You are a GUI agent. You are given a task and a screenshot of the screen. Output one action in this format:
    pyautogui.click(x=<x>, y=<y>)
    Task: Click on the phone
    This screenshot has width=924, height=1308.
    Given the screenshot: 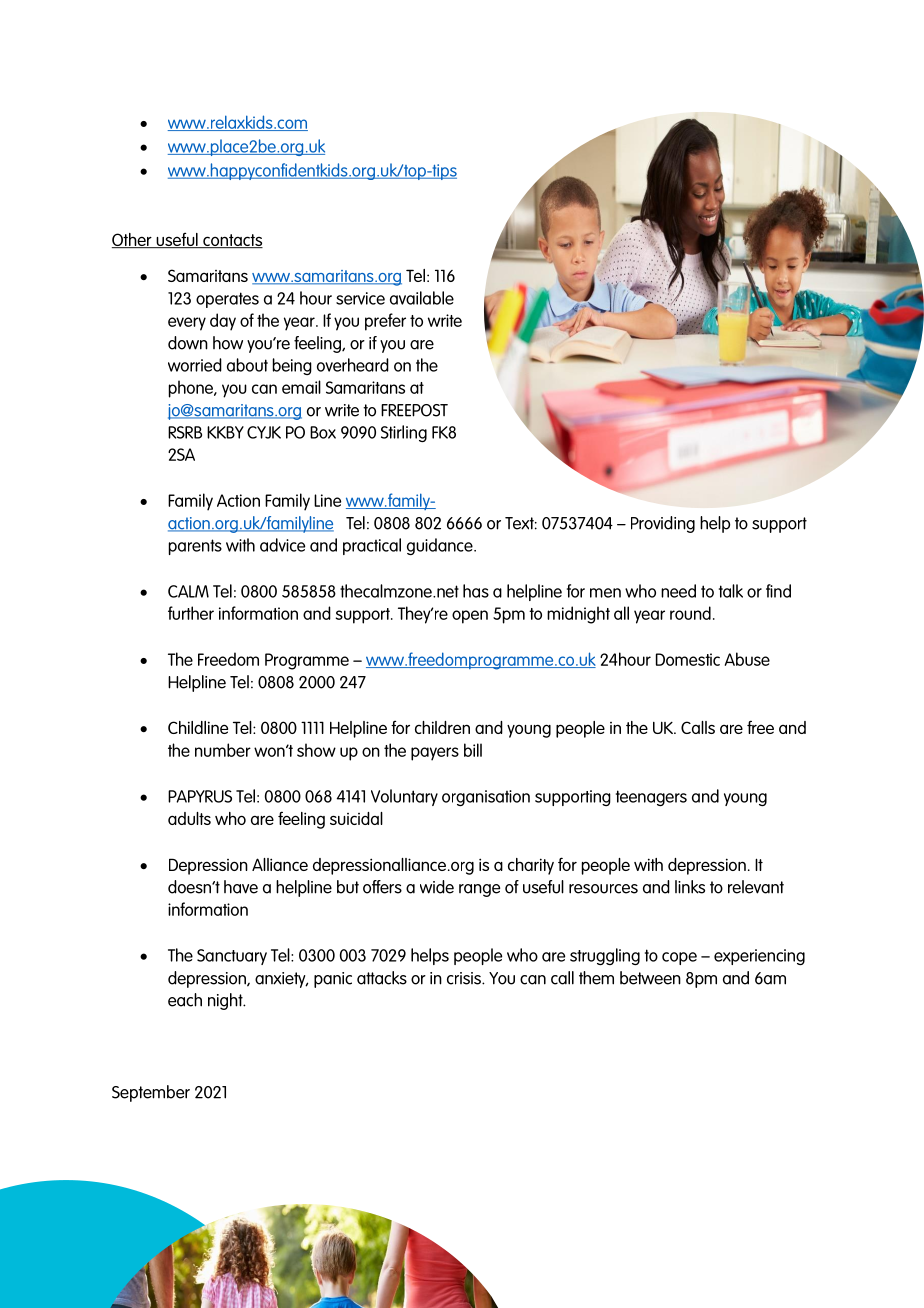 What is the action you would take?
    pyautogui.click(x=192, y=389)
